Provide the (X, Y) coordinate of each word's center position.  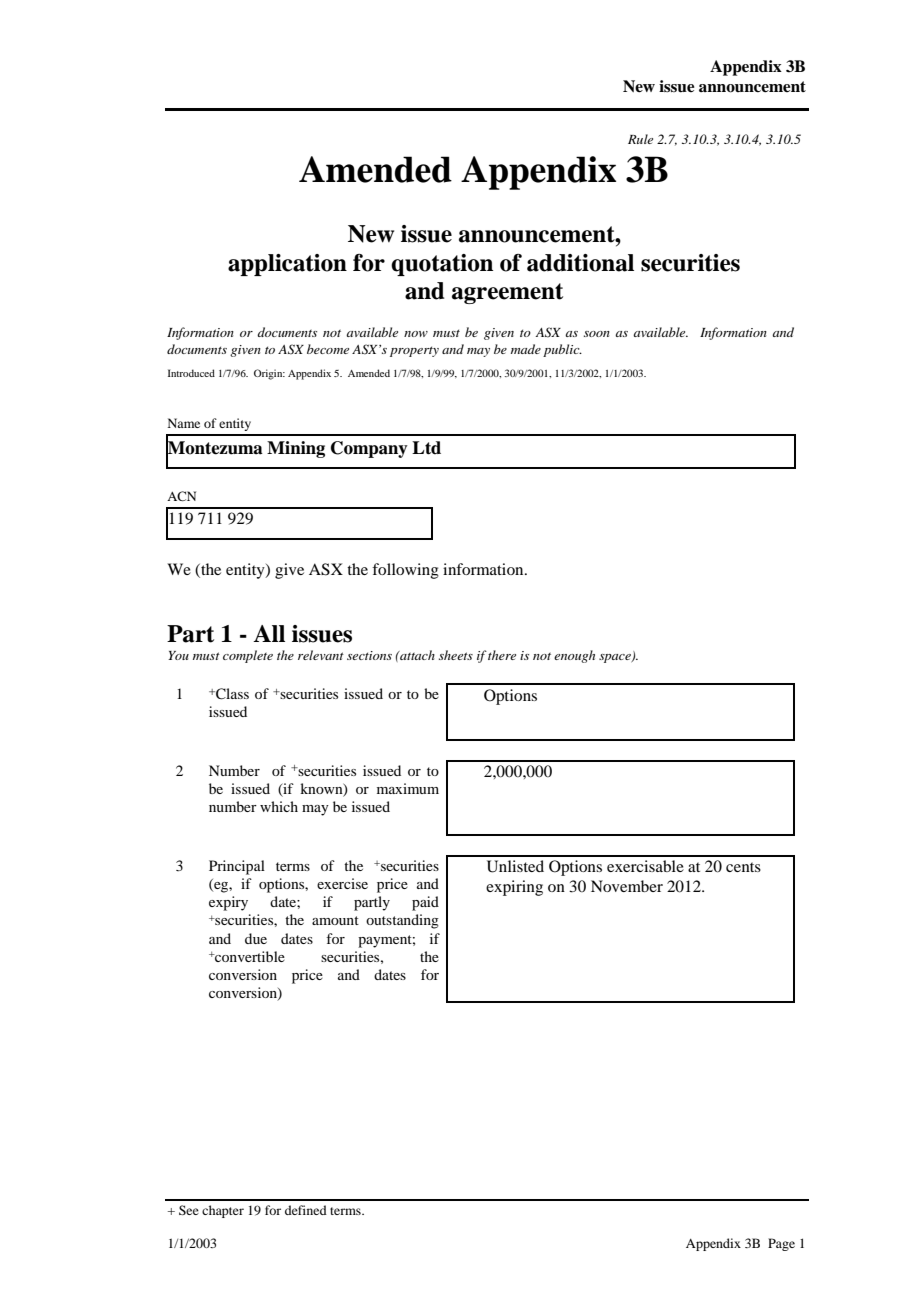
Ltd (426, 448)
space (616, 658)
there (502, 655)
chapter (223, 1211)
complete (248, 656)
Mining (296, 449)
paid (425, 903)
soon (597, 334)
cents (743, 867)
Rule (640, 139)
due (256, 938)
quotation (442, 265)
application (287, 265)
